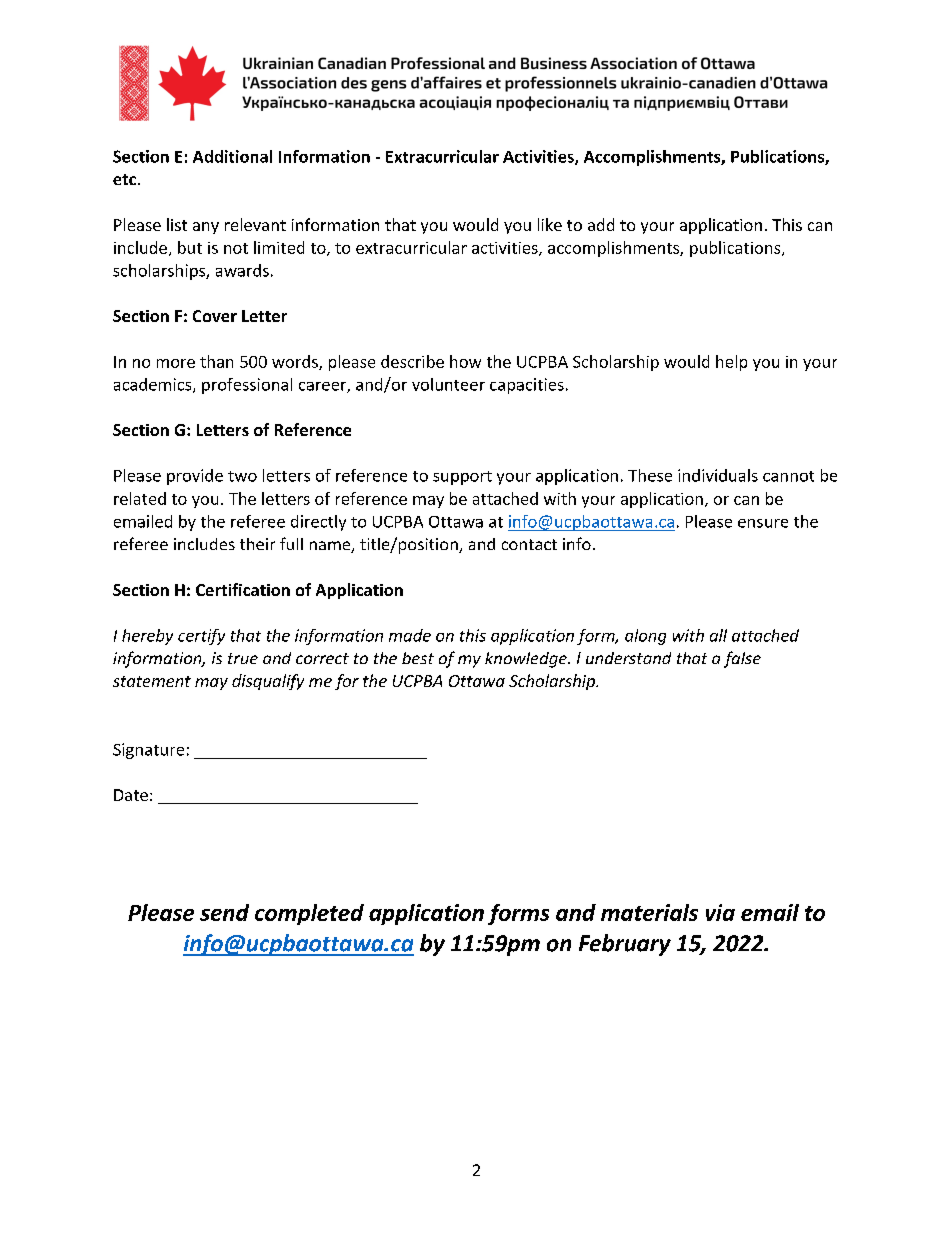 This image has height=1233, width=952. What do you see at coordinates (224, 912) in the image?
I see `send` at bounding box center [224, 912].
